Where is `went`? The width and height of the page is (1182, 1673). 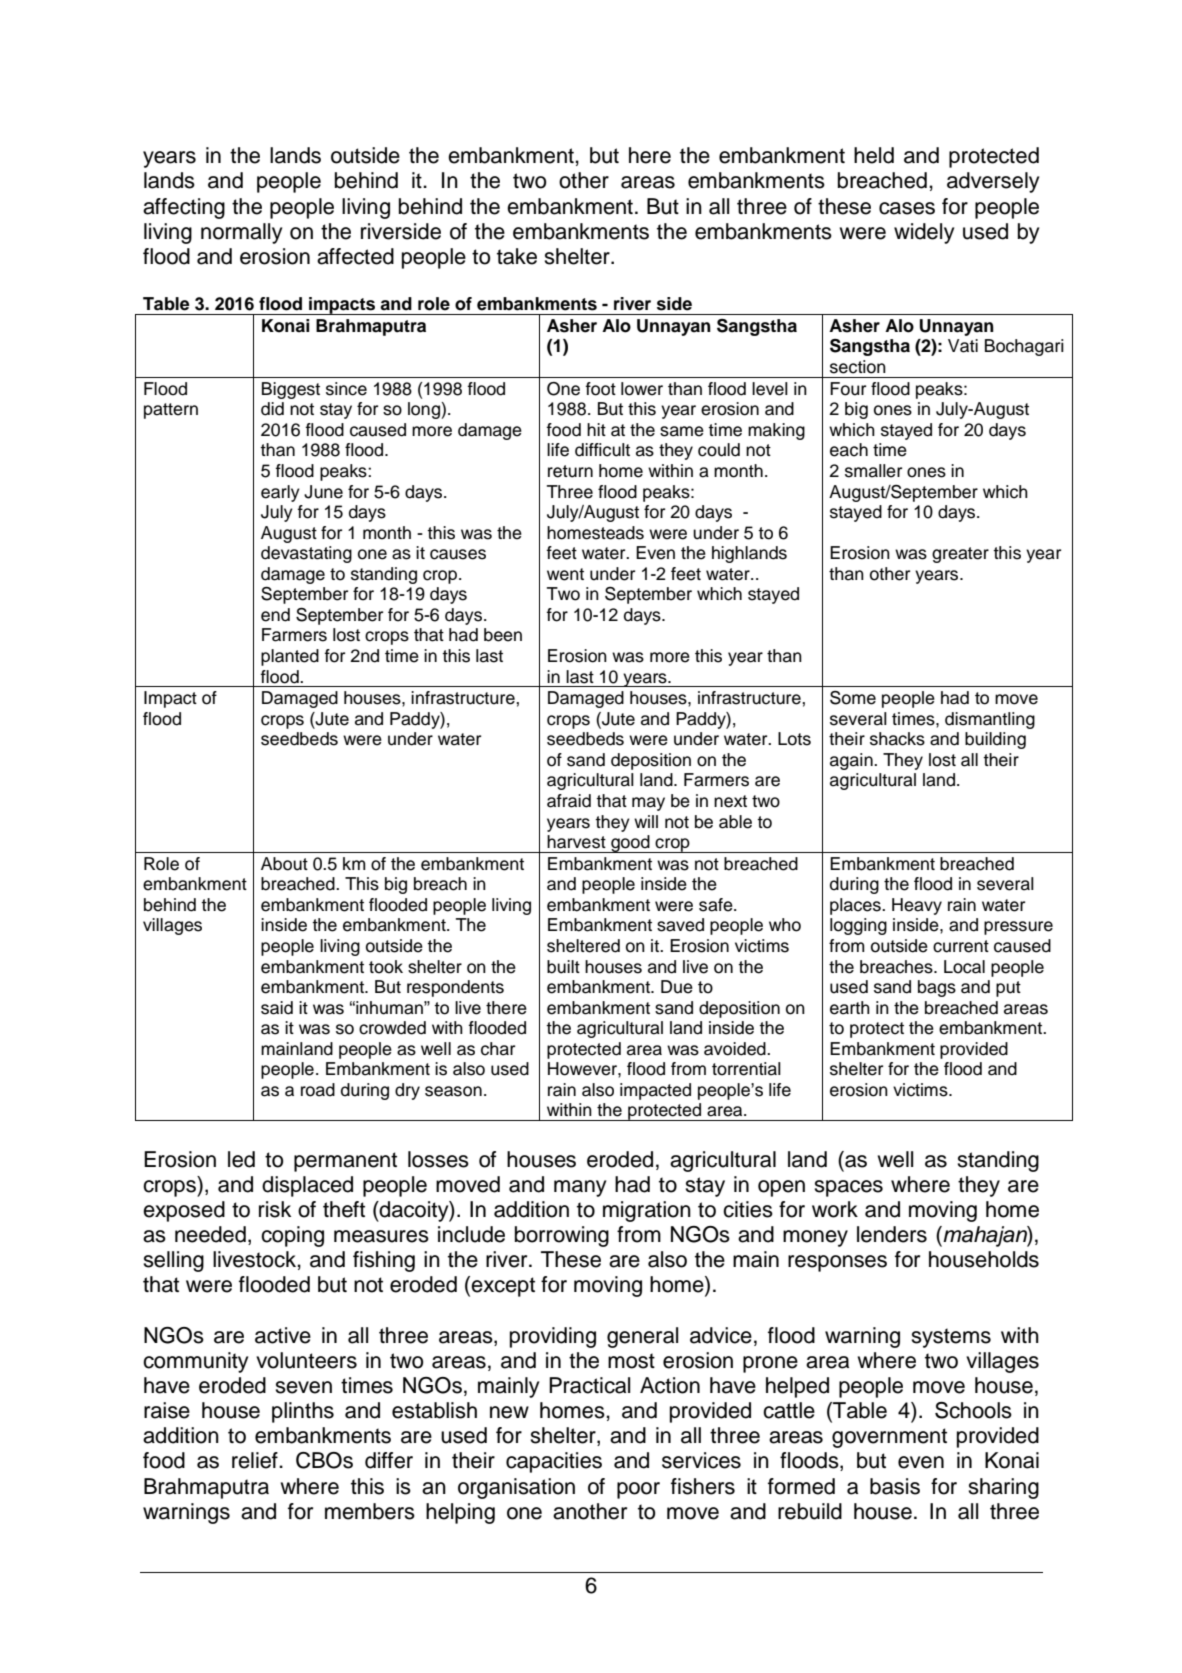 went is located at coordinates (565, 574).
